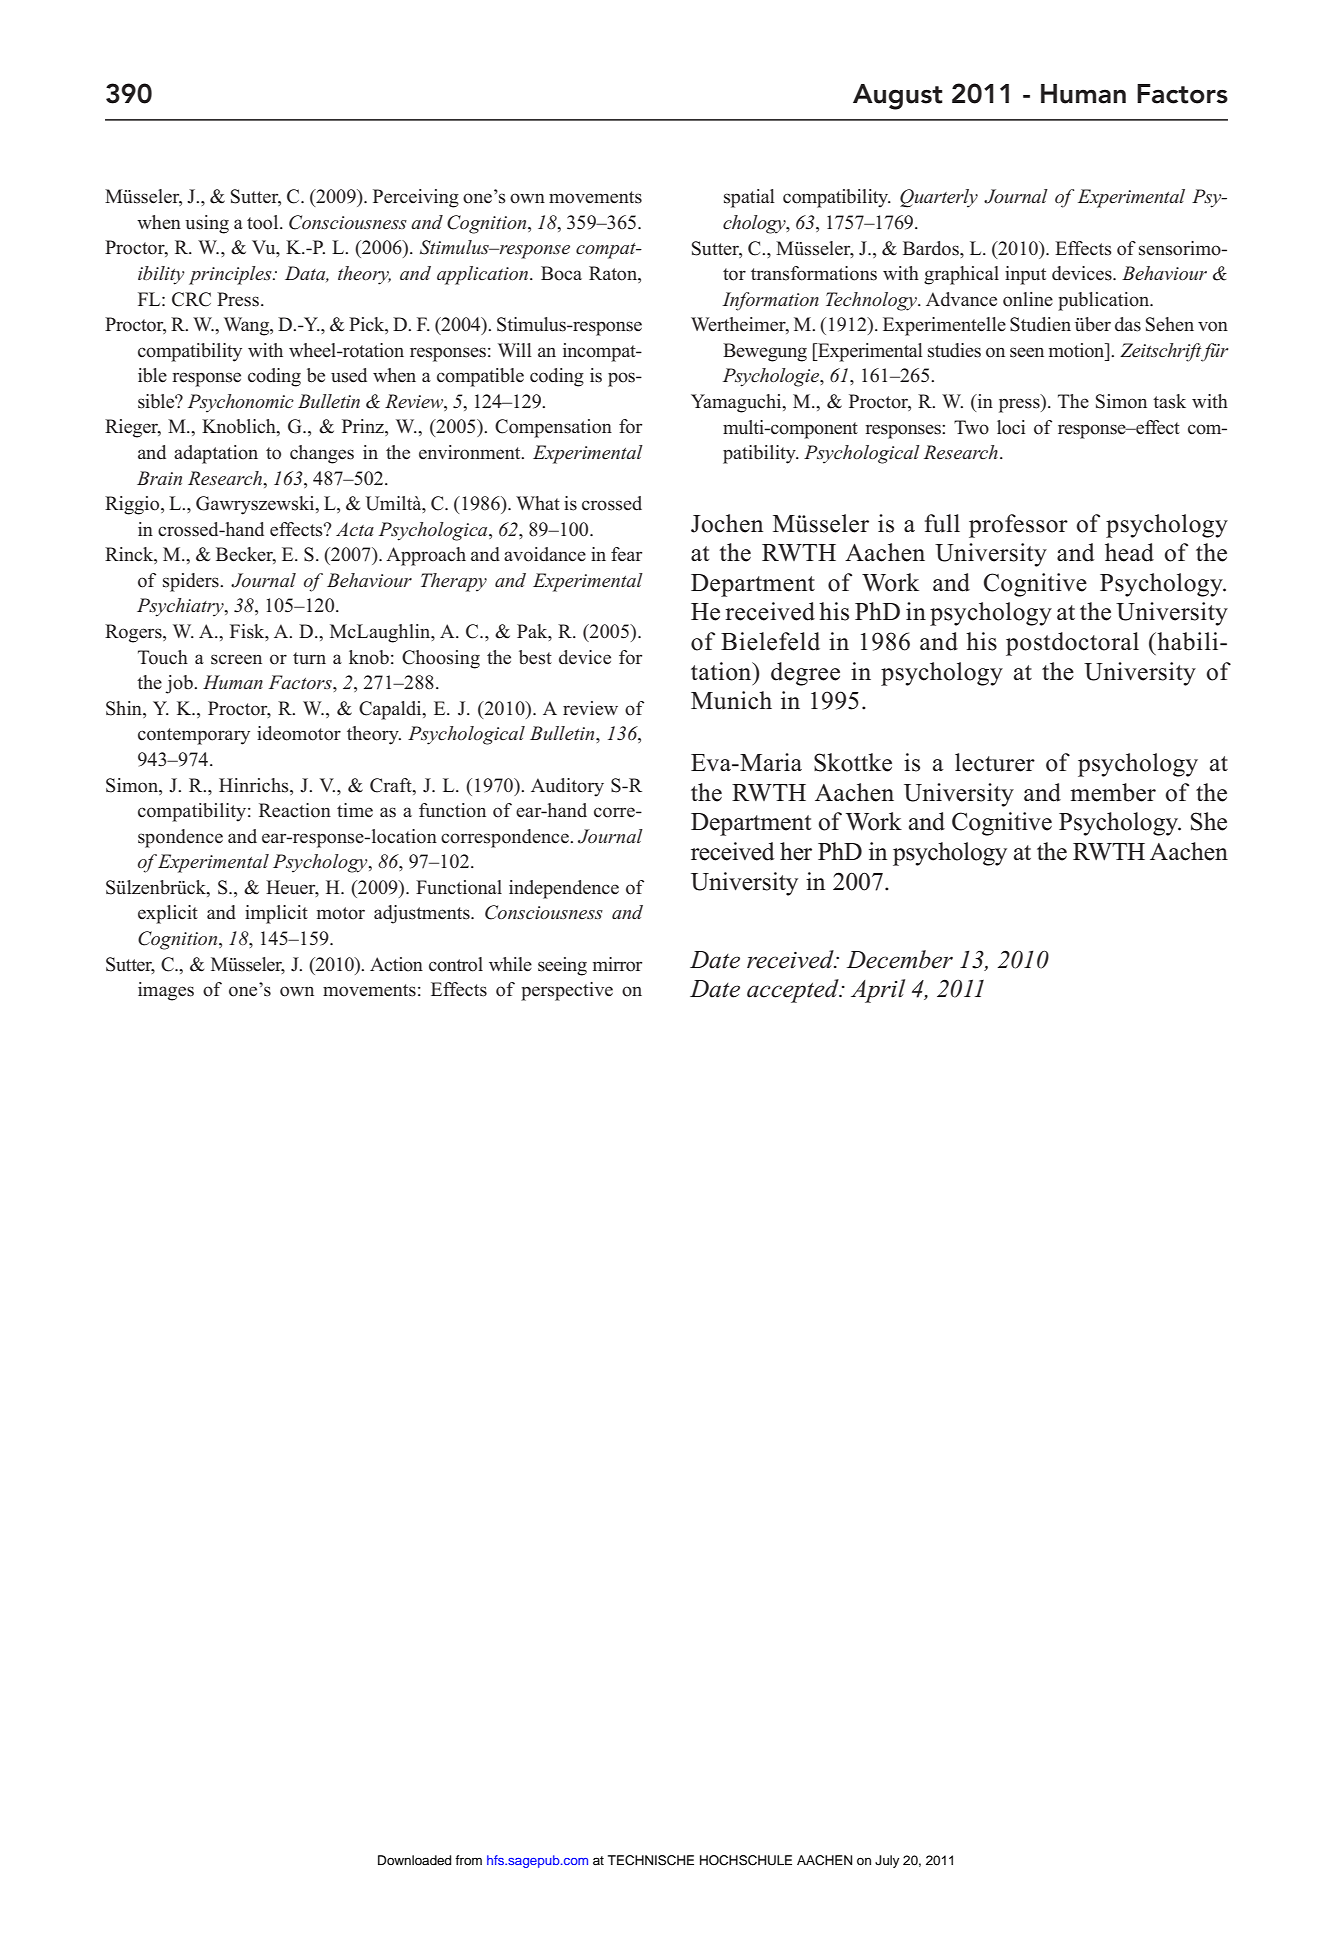 This image has width=1333, height=1938. Describe the element at coordinates (887, 1861) in the image. I see `July` at that location.
